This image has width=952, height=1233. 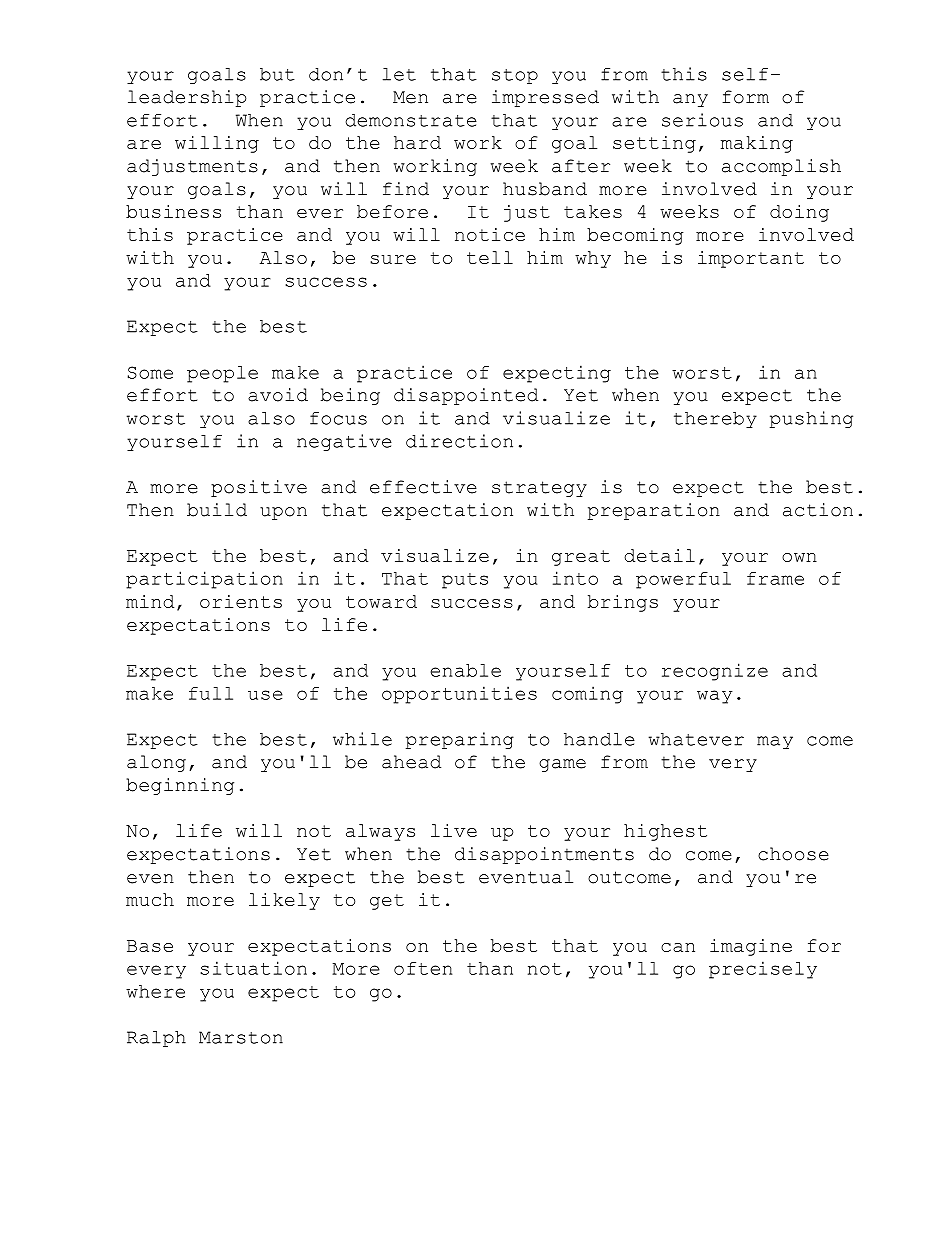 What do you see at coordinates (745, 97) in the image?
I see `form` at bounding box center [745, 97].
